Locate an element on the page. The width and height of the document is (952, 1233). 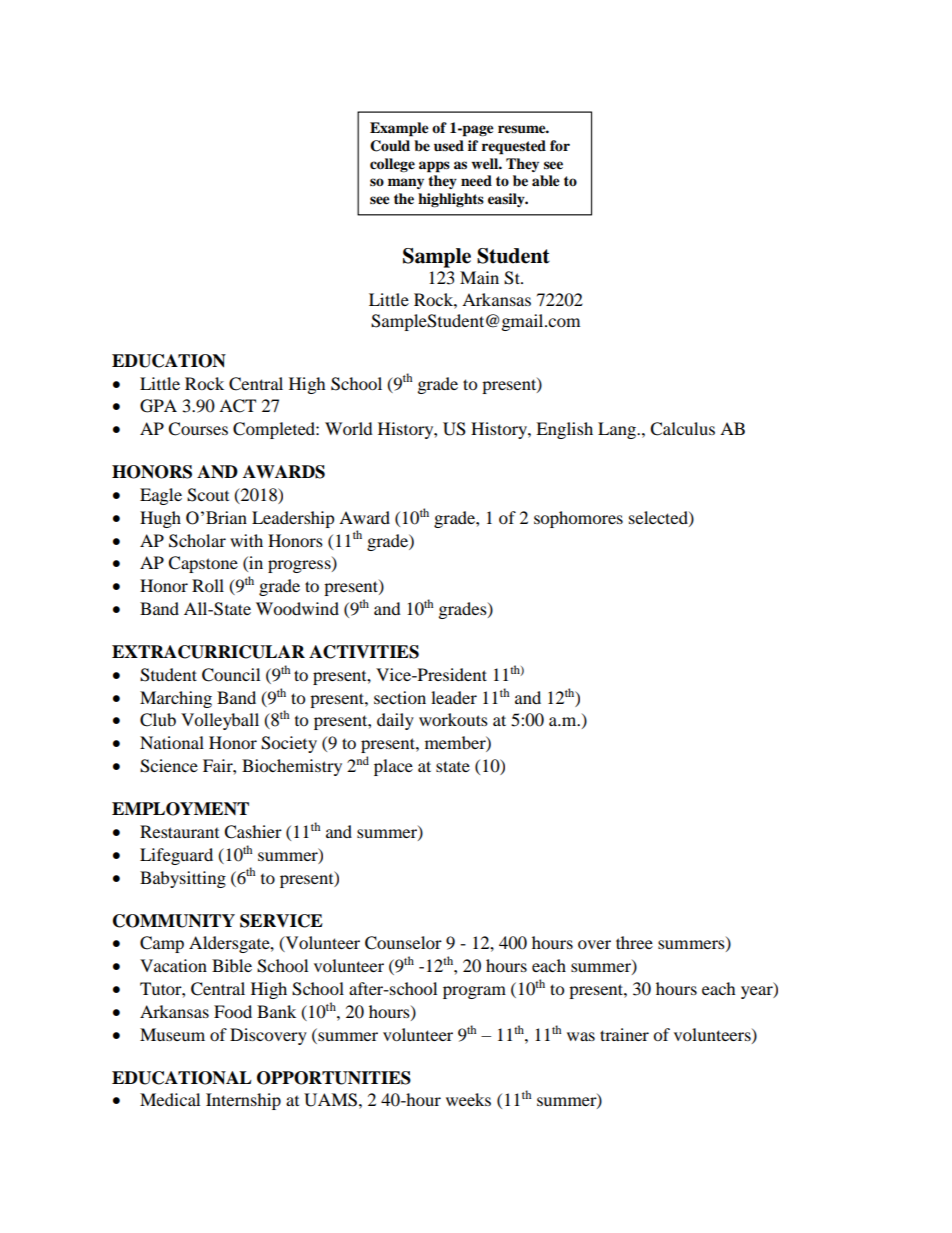
apps is located at coordinates (434, 167).
